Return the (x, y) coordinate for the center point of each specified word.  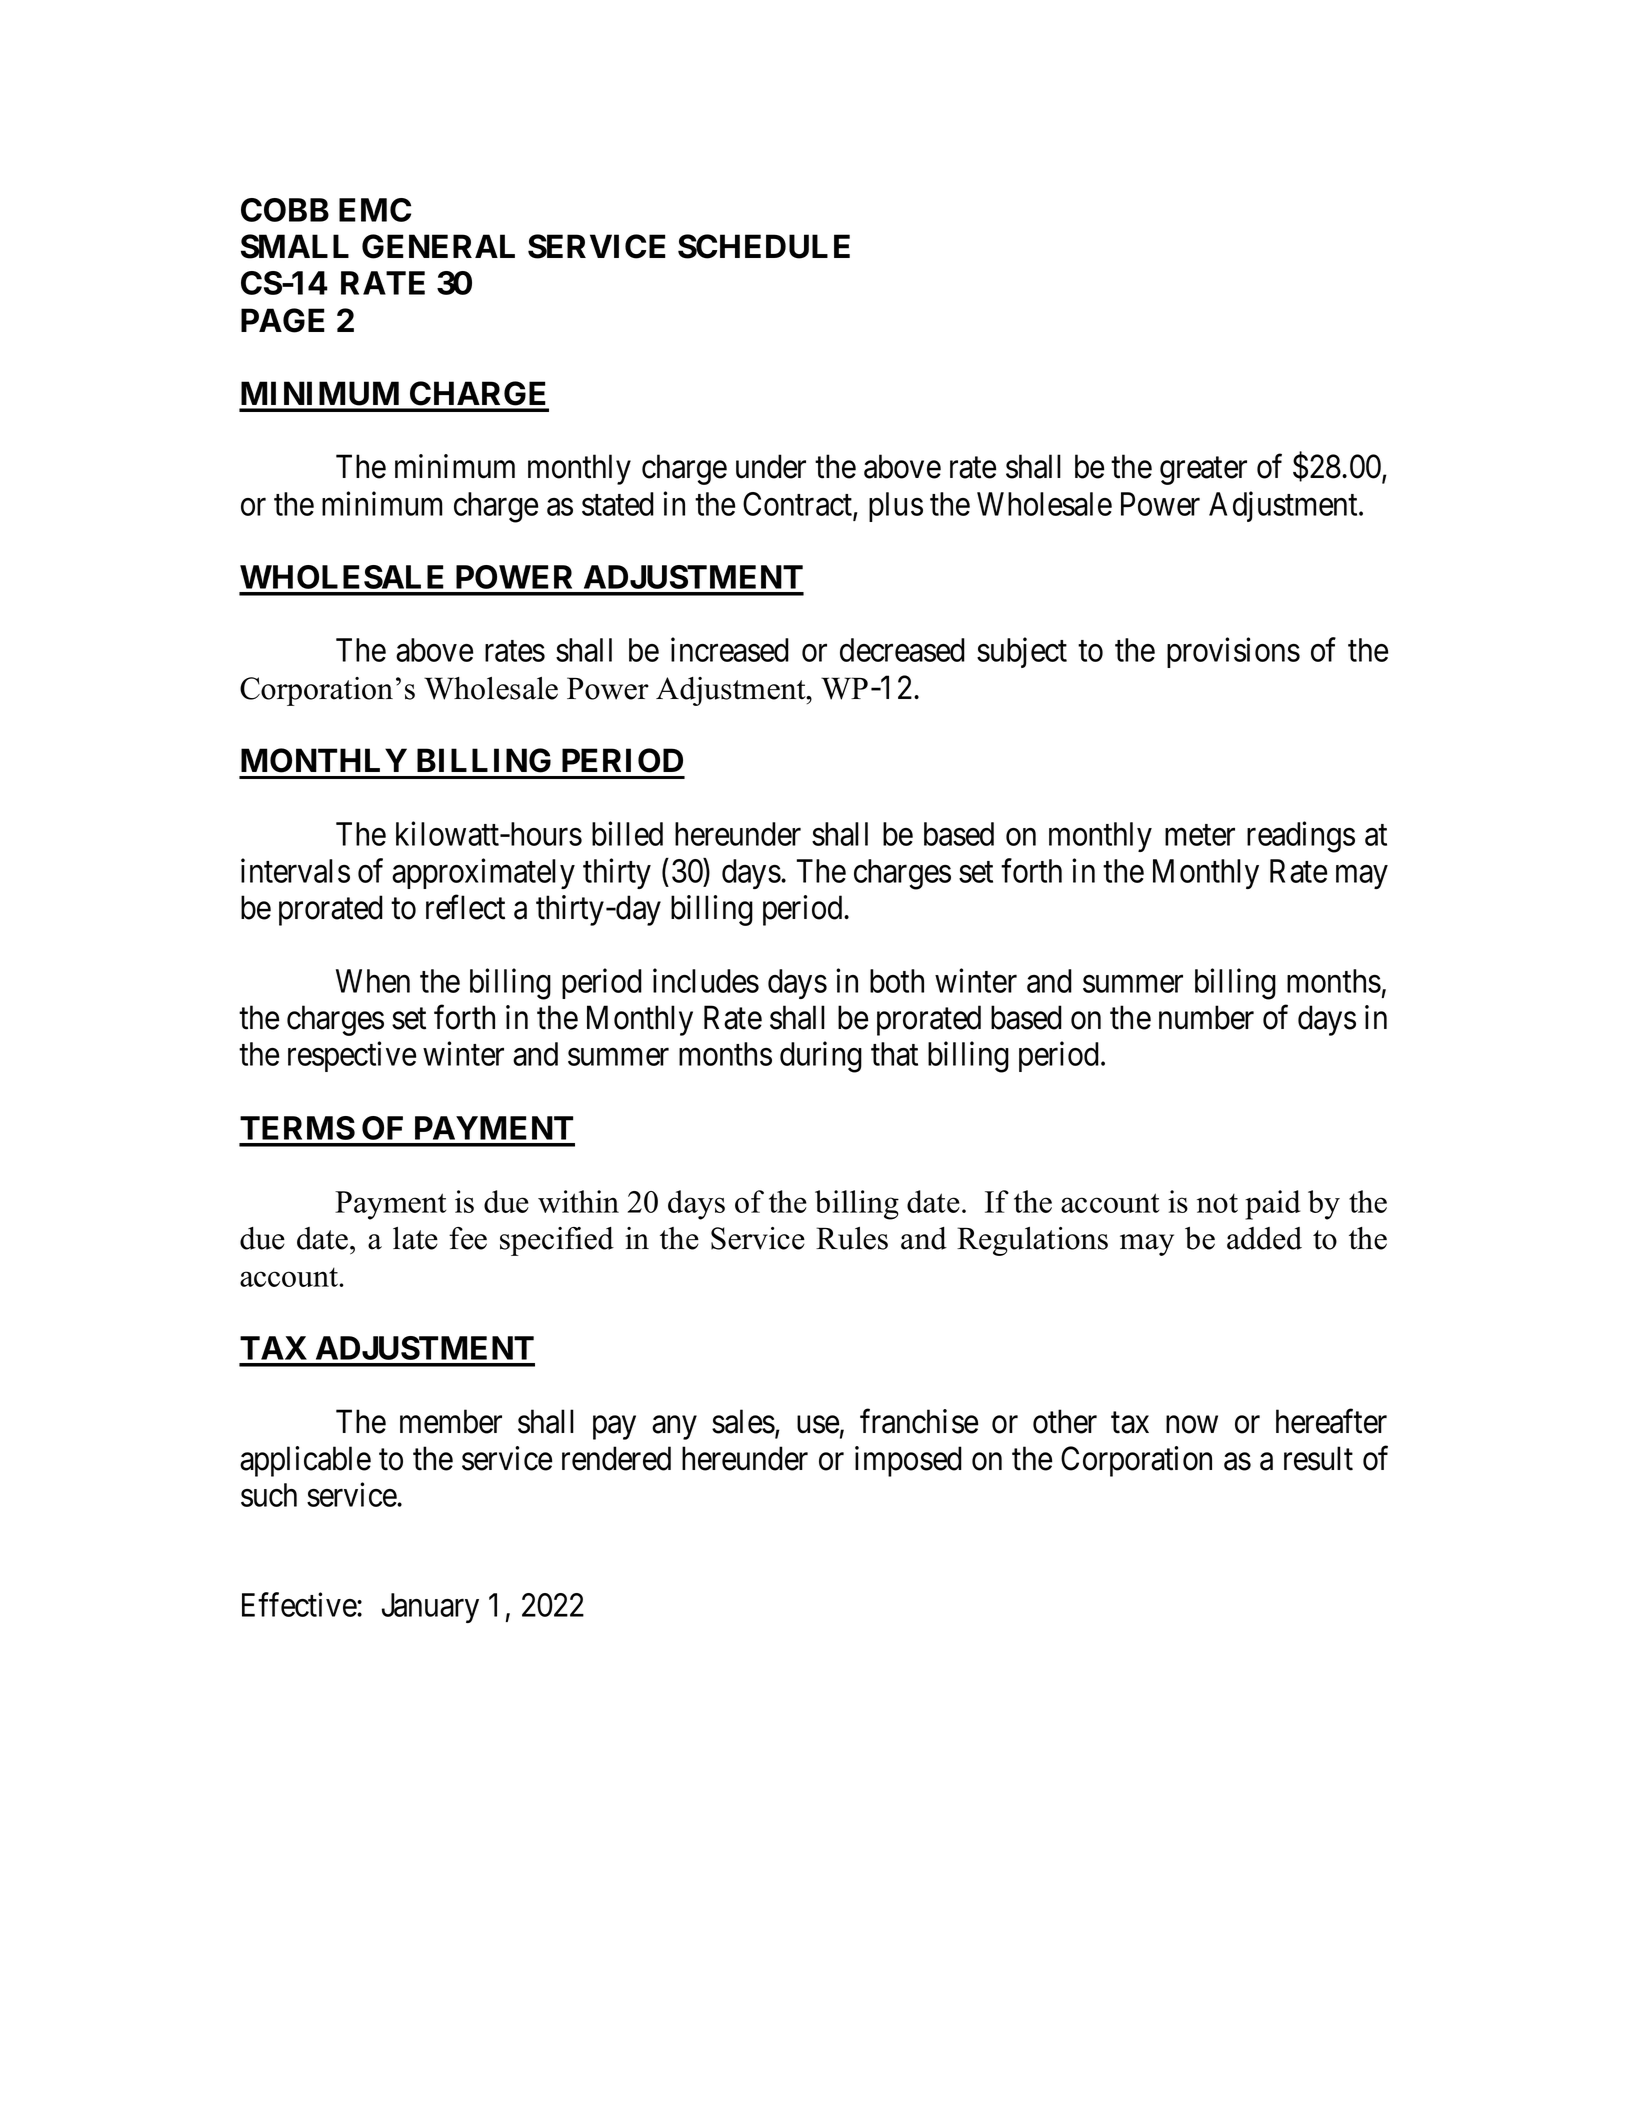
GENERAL (438, 246)
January (430, 1608)
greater (1203, 471)
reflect (465, 907)
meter (1200, 835)
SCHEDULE (764, 246)
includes (706, 980)
